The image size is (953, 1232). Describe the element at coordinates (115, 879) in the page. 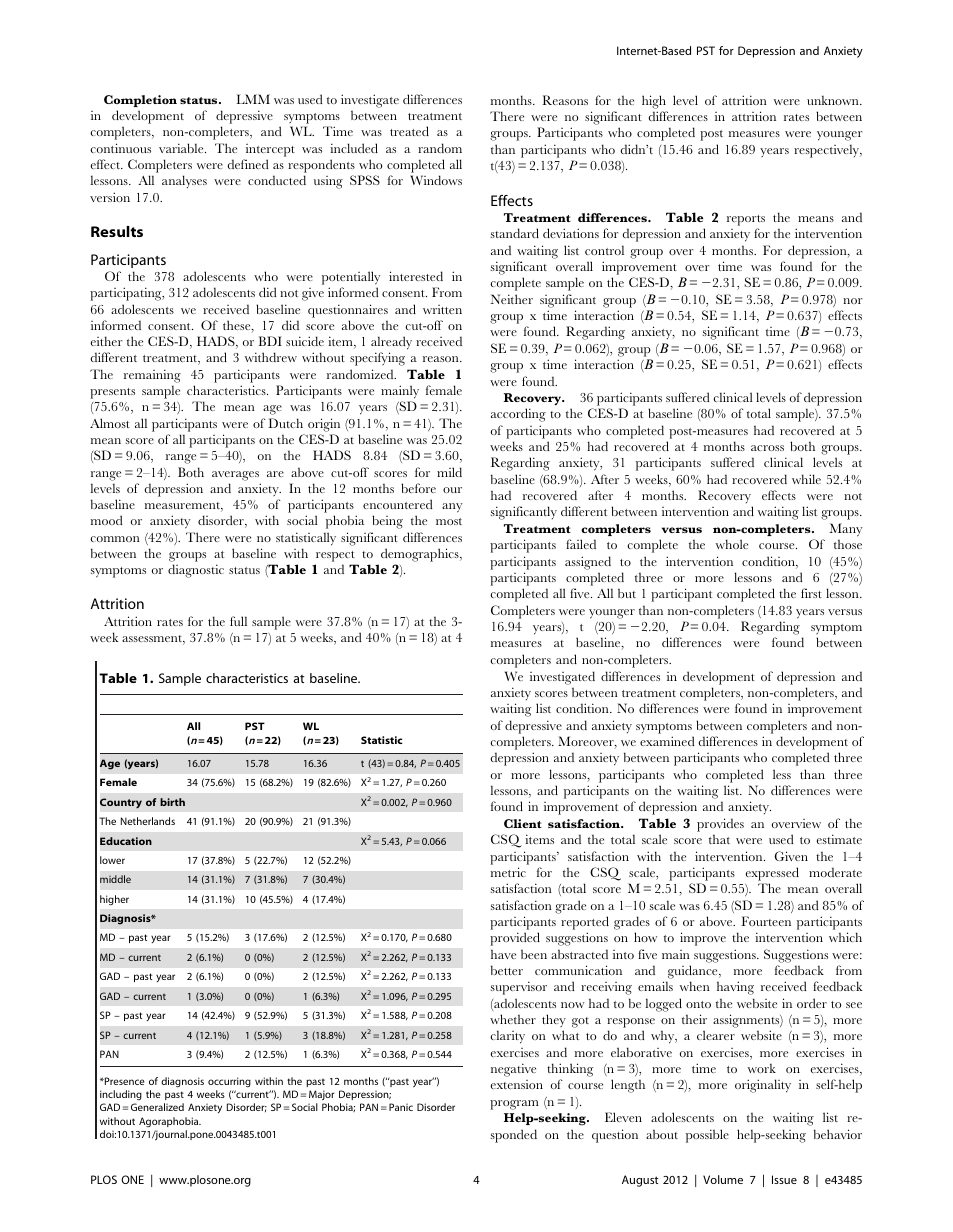

I see `middle` at that location.
